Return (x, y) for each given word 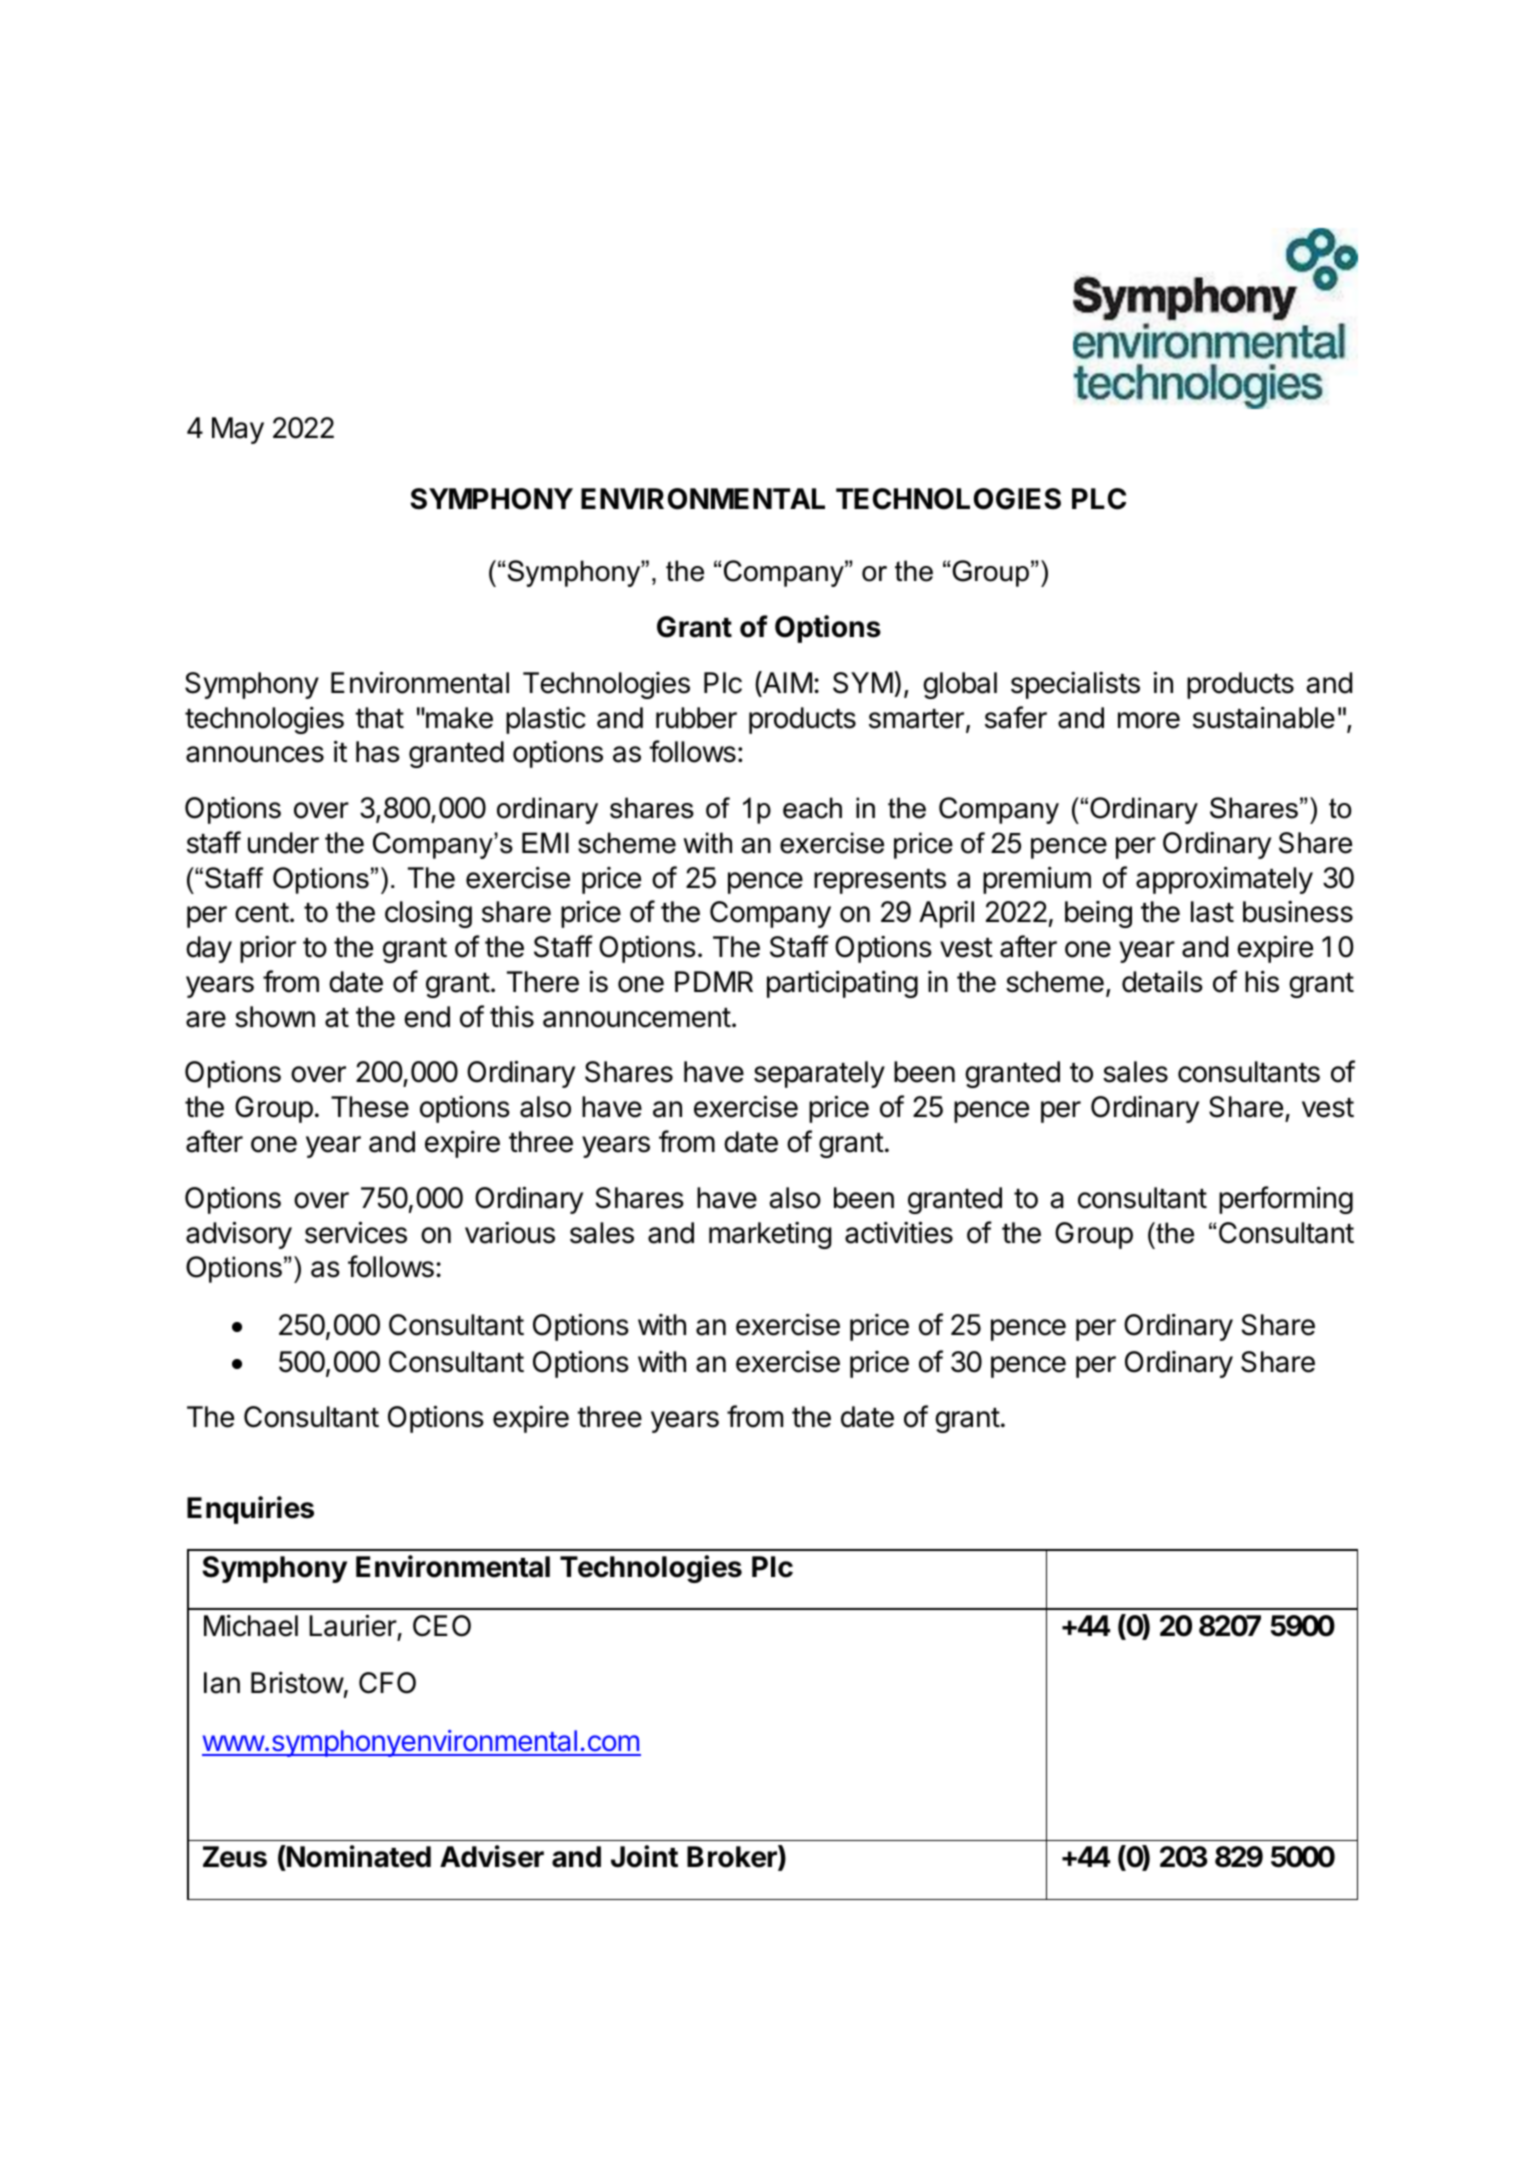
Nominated (358, 1858)
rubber (696, 718)
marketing (770, 1235)
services (356, 1232)
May (238, 430)
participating (842, 984)
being (1098, 914)
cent (262, 913)
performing (1286, 1200)
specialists (1075, 685)
